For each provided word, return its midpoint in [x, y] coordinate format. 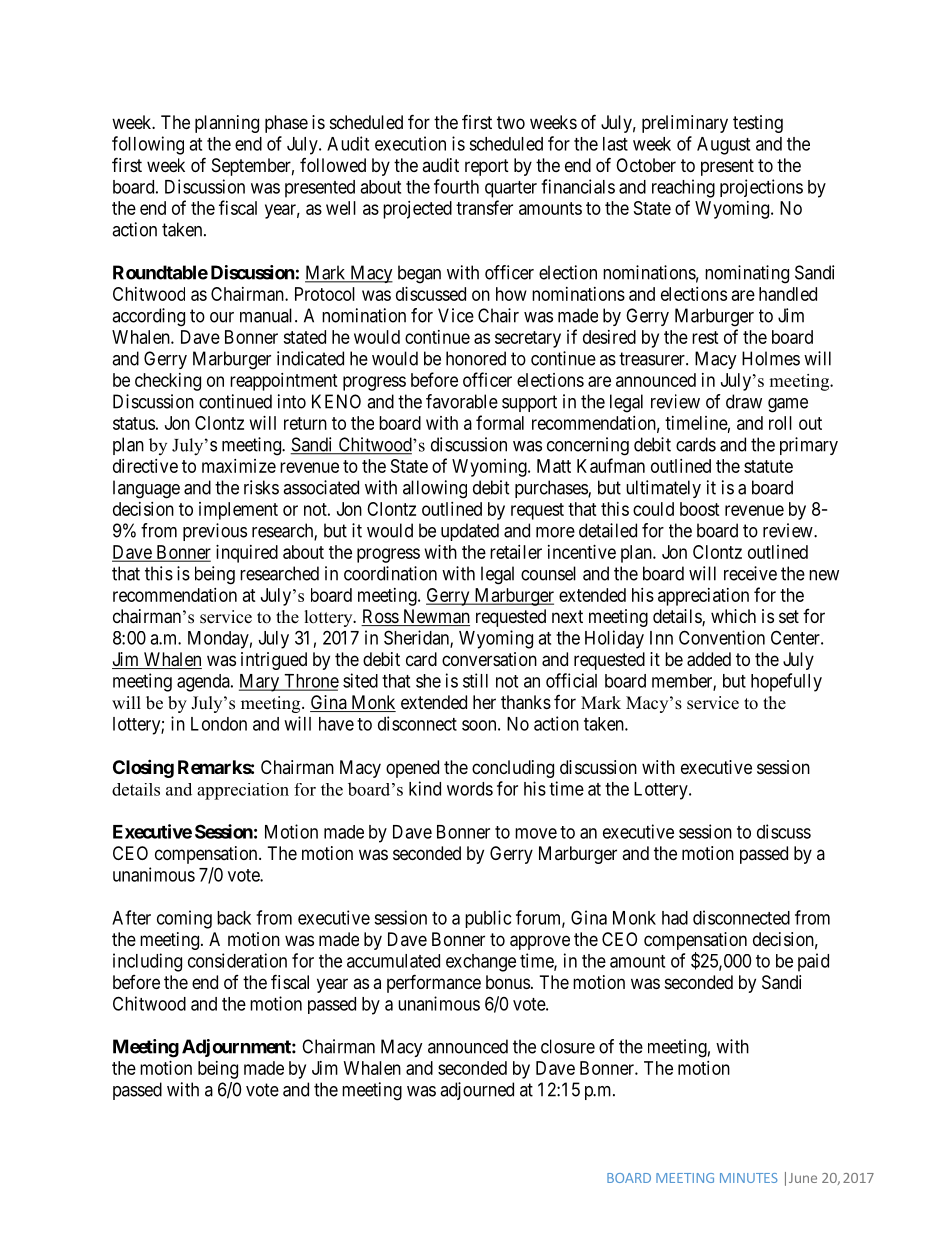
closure [568, 1046]
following [148, 145]
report [487, 167]
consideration [237, 960]
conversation [489, 659]
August [723, 146]
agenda [204, 683]
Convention [722, 637]
